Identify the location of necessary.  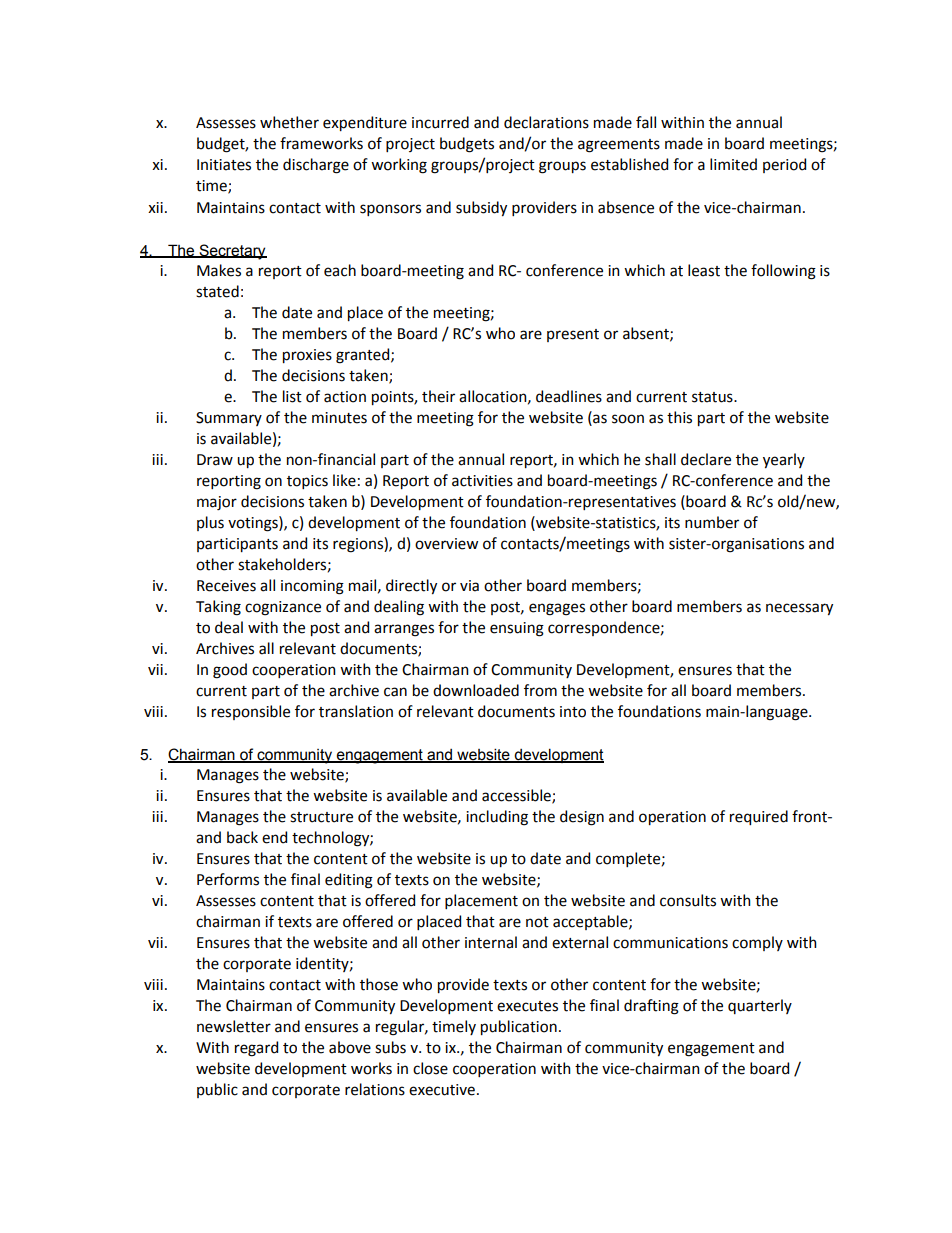
(799, 609).
